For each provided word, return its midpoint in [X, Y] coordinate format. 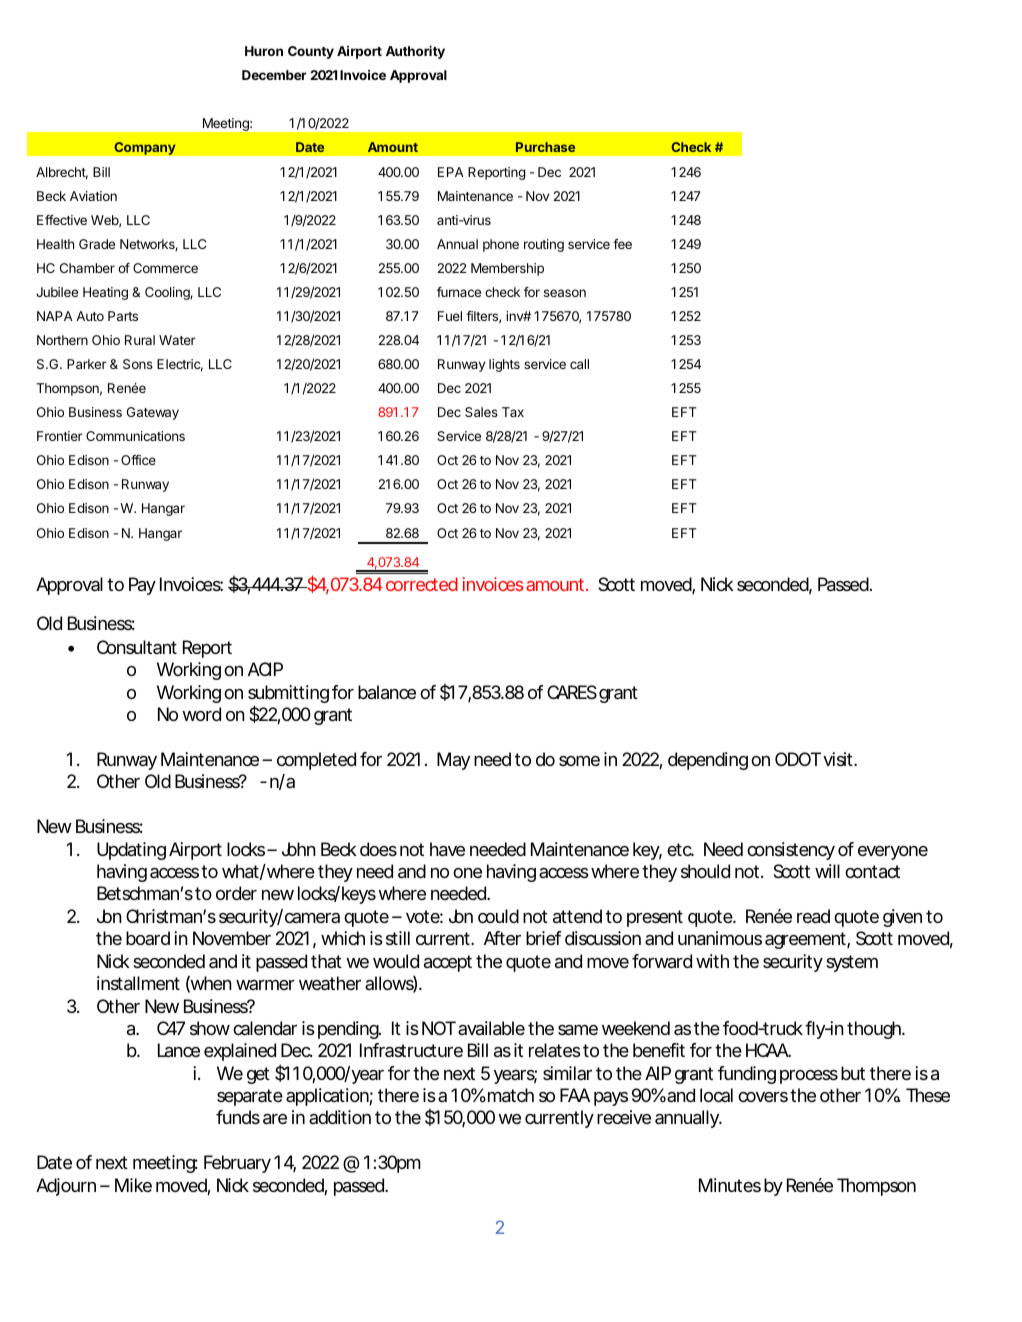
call [579, 364]
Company [145, 148]
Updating [131, 851]
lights [504, 365]
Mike [133, 1185]
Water [177, 340]
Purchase [545, 147]
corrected [422, 584]
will [827, 871]
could [498, 916]
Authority [415, 52]
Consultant [137, 647]
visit [840, 759]
